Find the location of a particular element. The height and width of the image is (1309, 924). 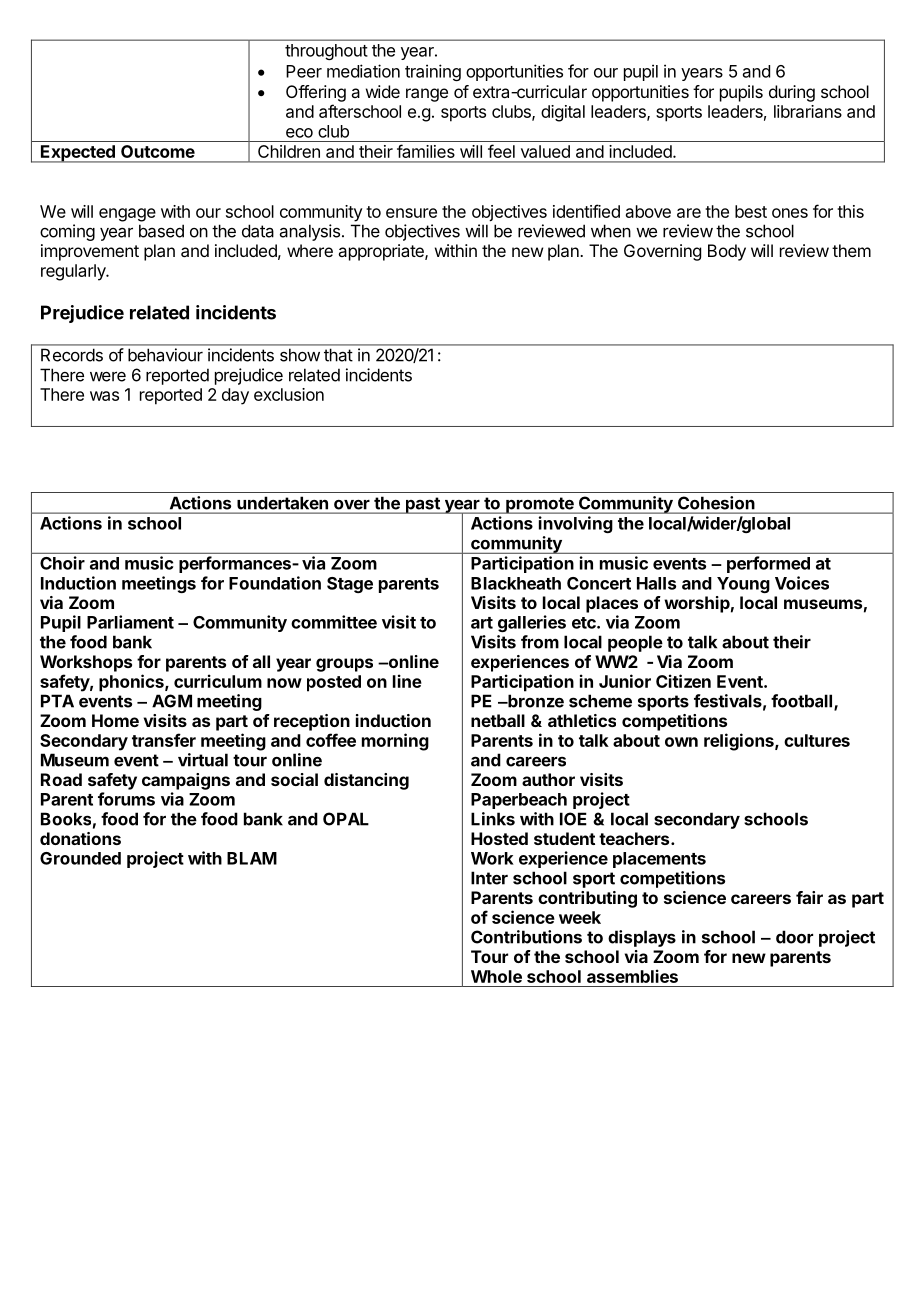

Grounded is located at coordinates (80, 858).
